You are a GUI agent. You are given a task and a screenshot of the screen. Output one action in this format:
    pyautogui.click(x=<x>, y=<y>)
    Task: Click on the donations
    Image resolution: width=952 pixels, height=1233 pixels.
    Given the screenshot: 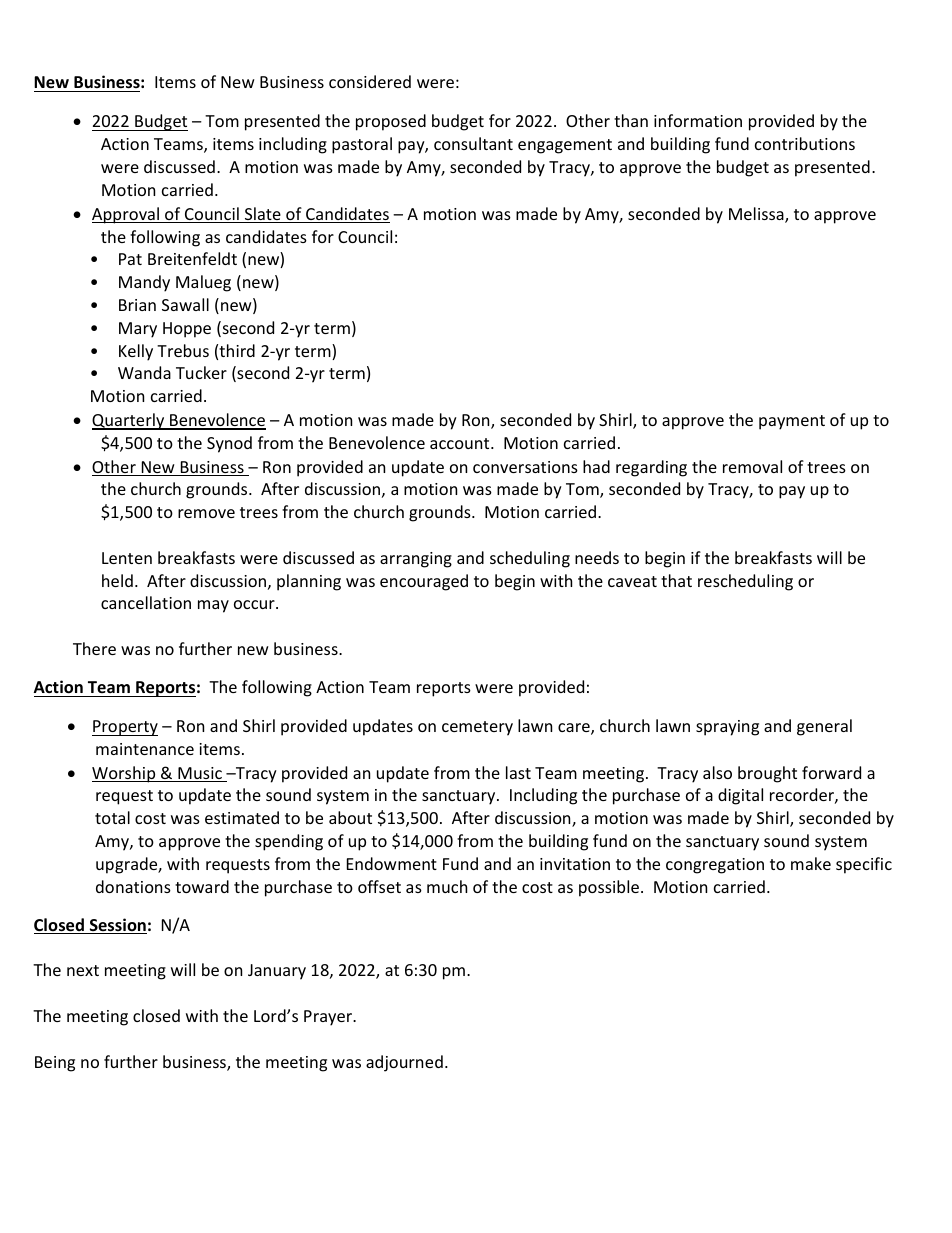 What is the action you would take?
    pyautogui.click(x=133, y=886)
